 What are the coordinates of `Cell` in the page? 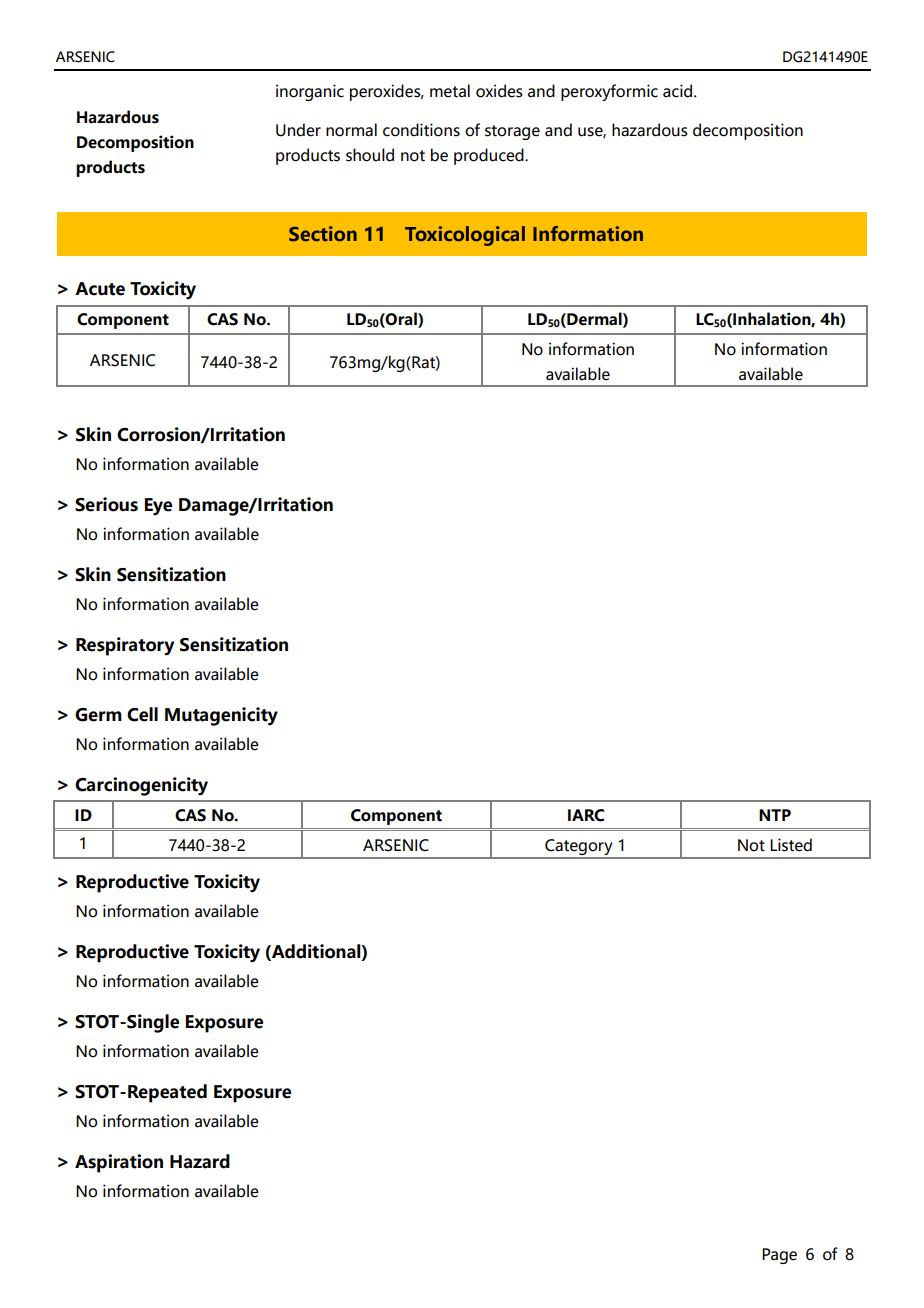 It's located at (142, 714).
